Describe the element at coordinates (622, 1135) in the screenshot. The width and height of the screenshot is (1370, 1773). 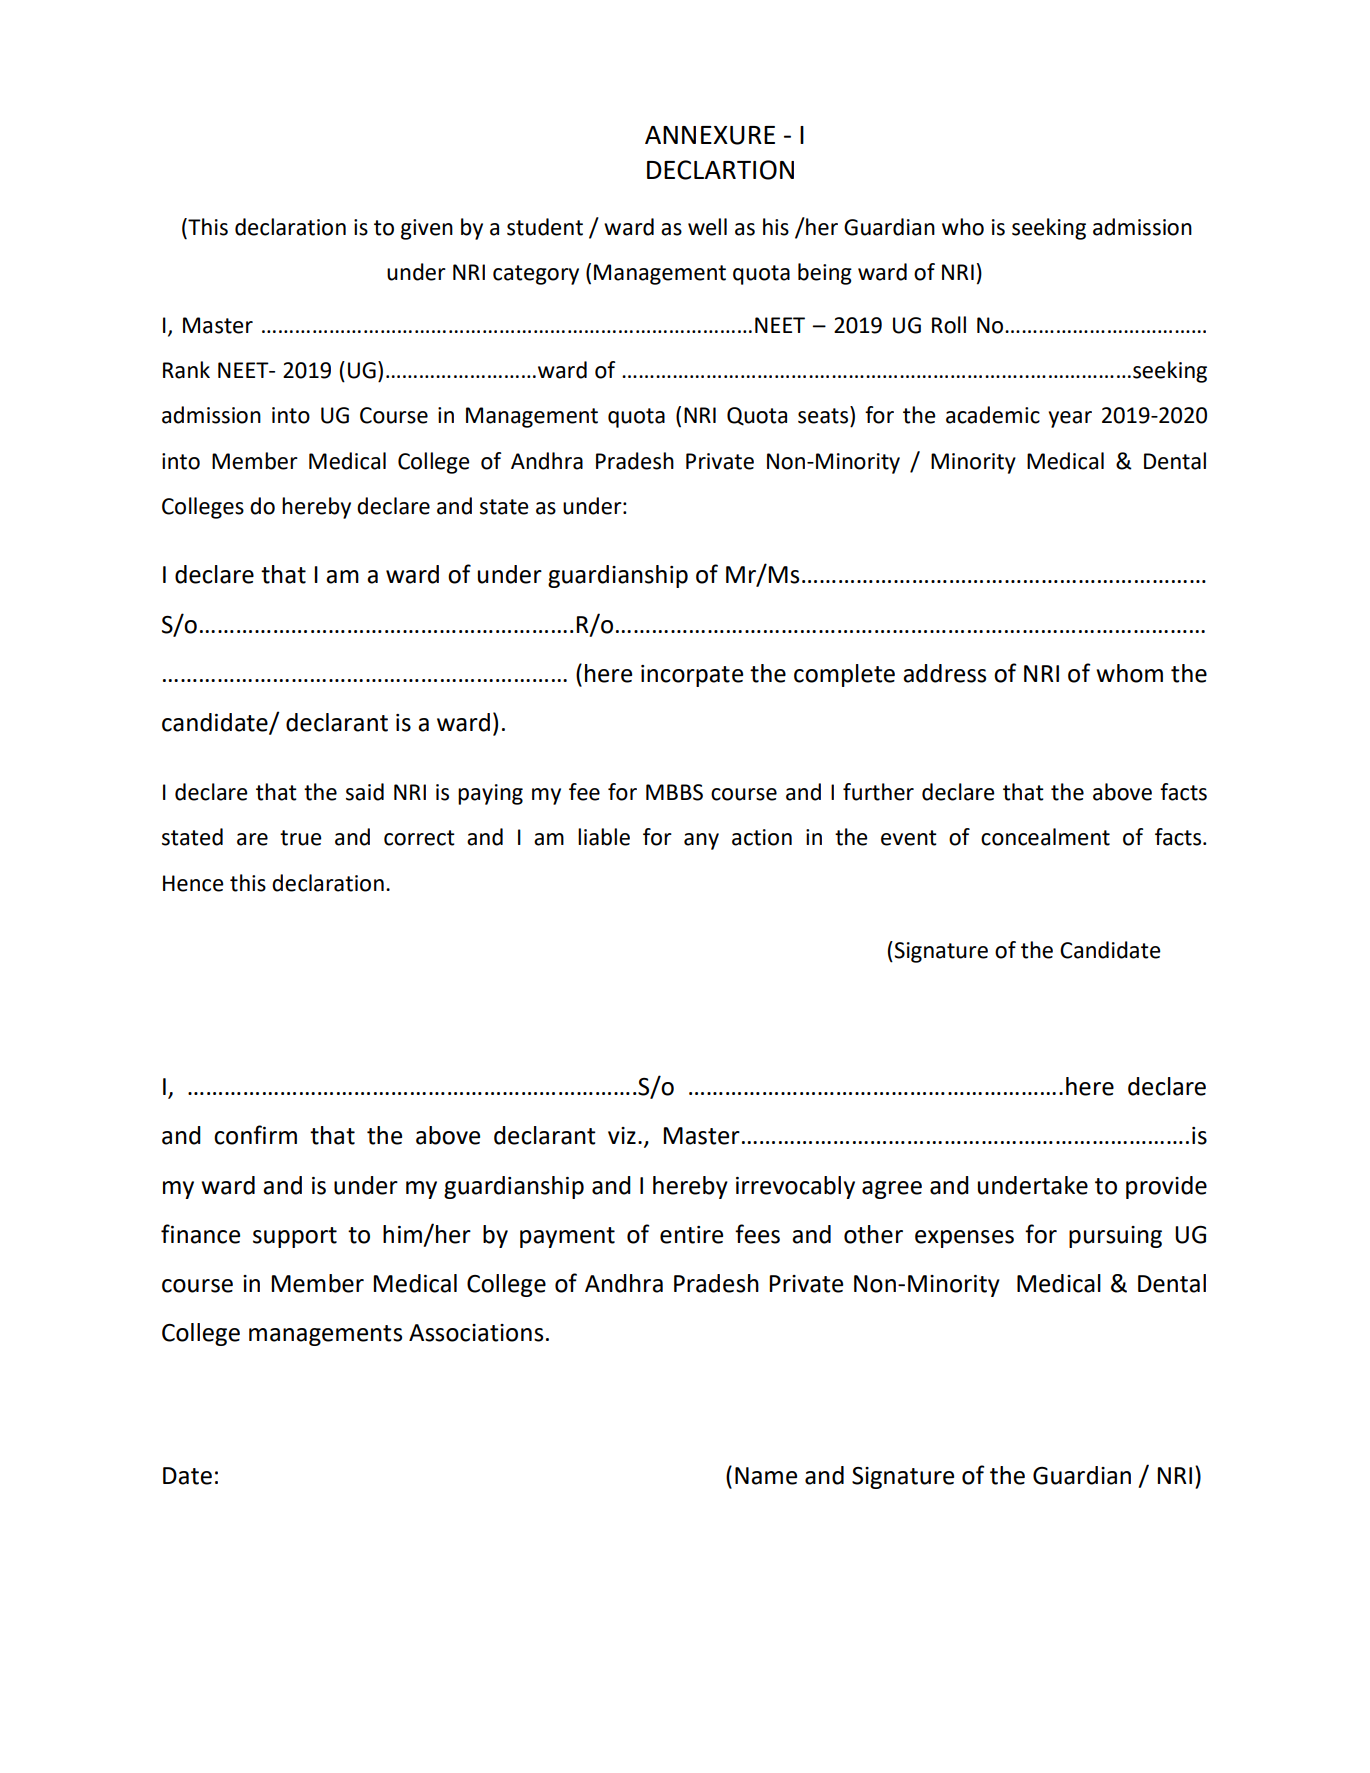
I see `viz` at that location.
